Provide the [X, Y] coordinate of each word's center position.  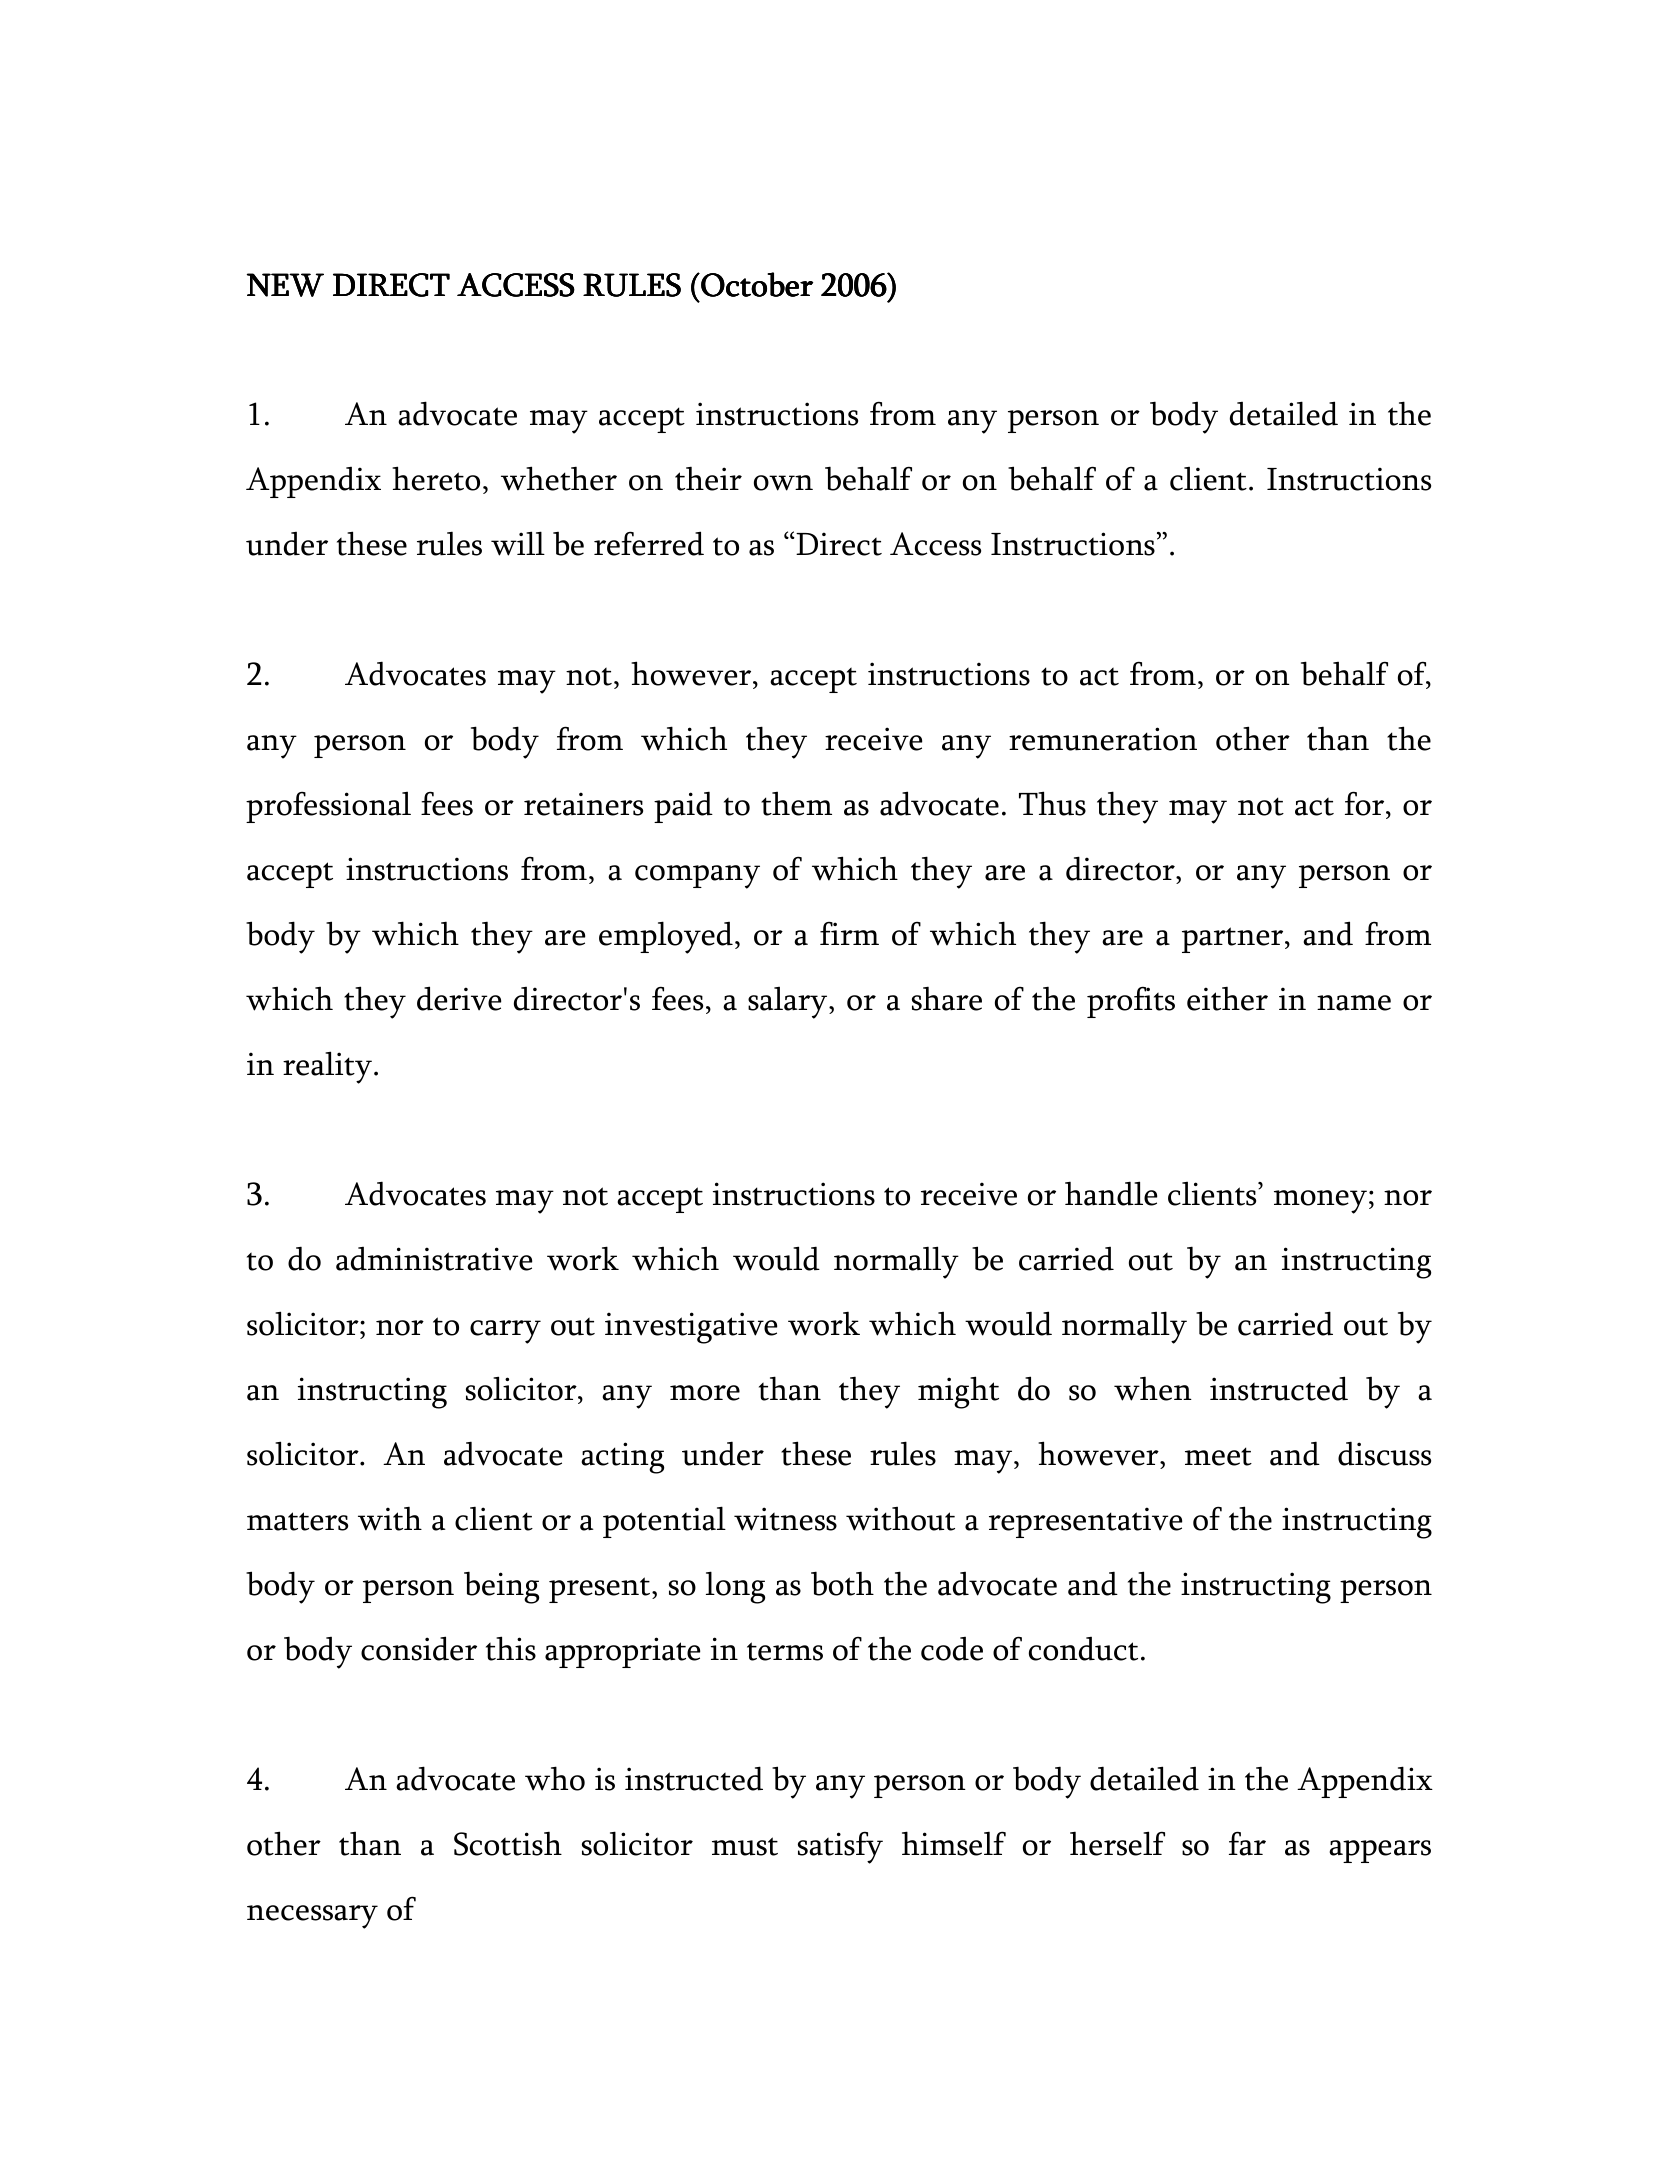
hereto [436, 478]
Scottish [508, 1843]
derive [459, 998]
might [958, 1392]
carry [505, 1332]
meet [1218, 1456]
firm [849, 933]
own [783, 483]
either [1227, 998]
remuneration [1103, 739]
